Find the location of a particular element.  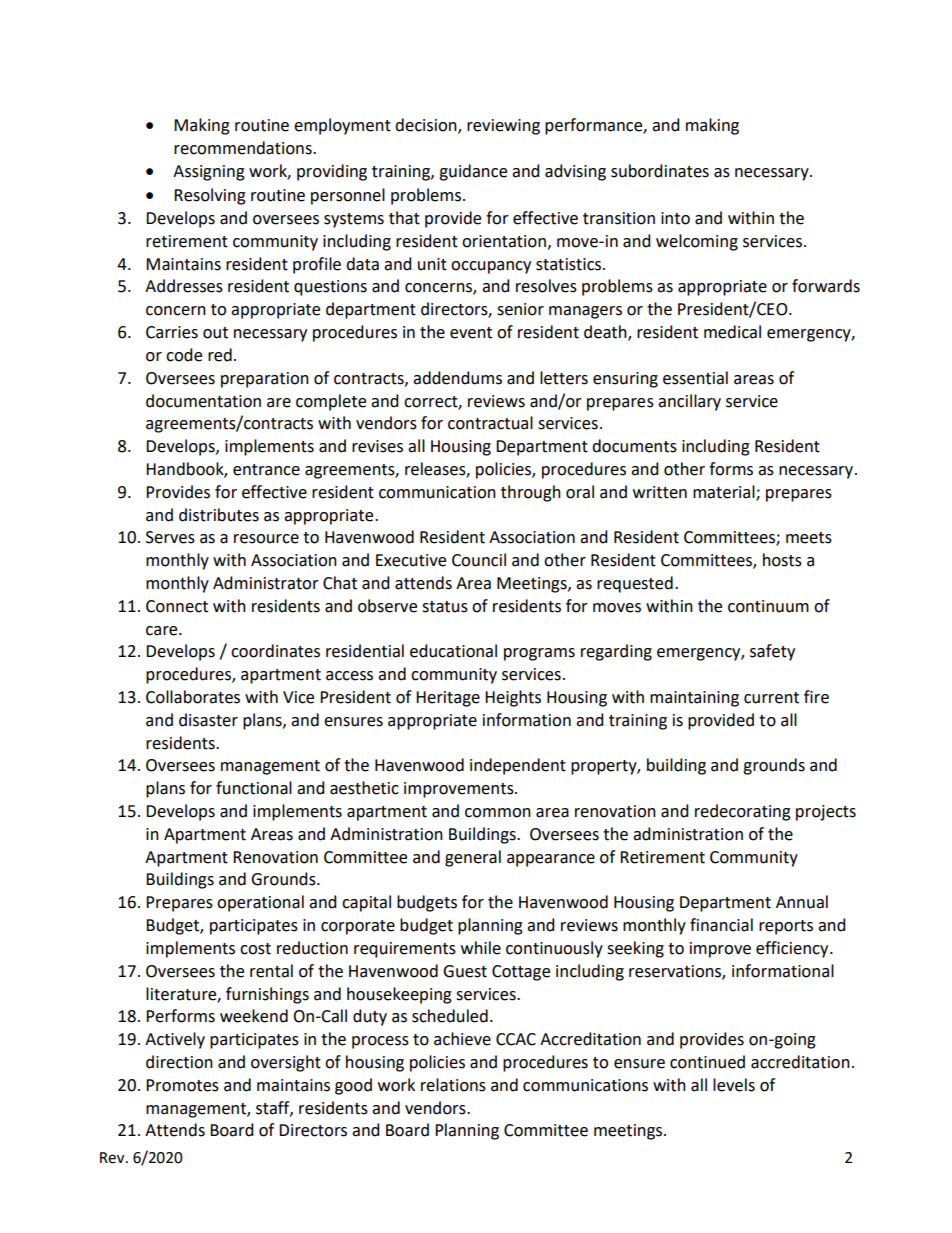

achieve is located at coordinates (462, 1039).
